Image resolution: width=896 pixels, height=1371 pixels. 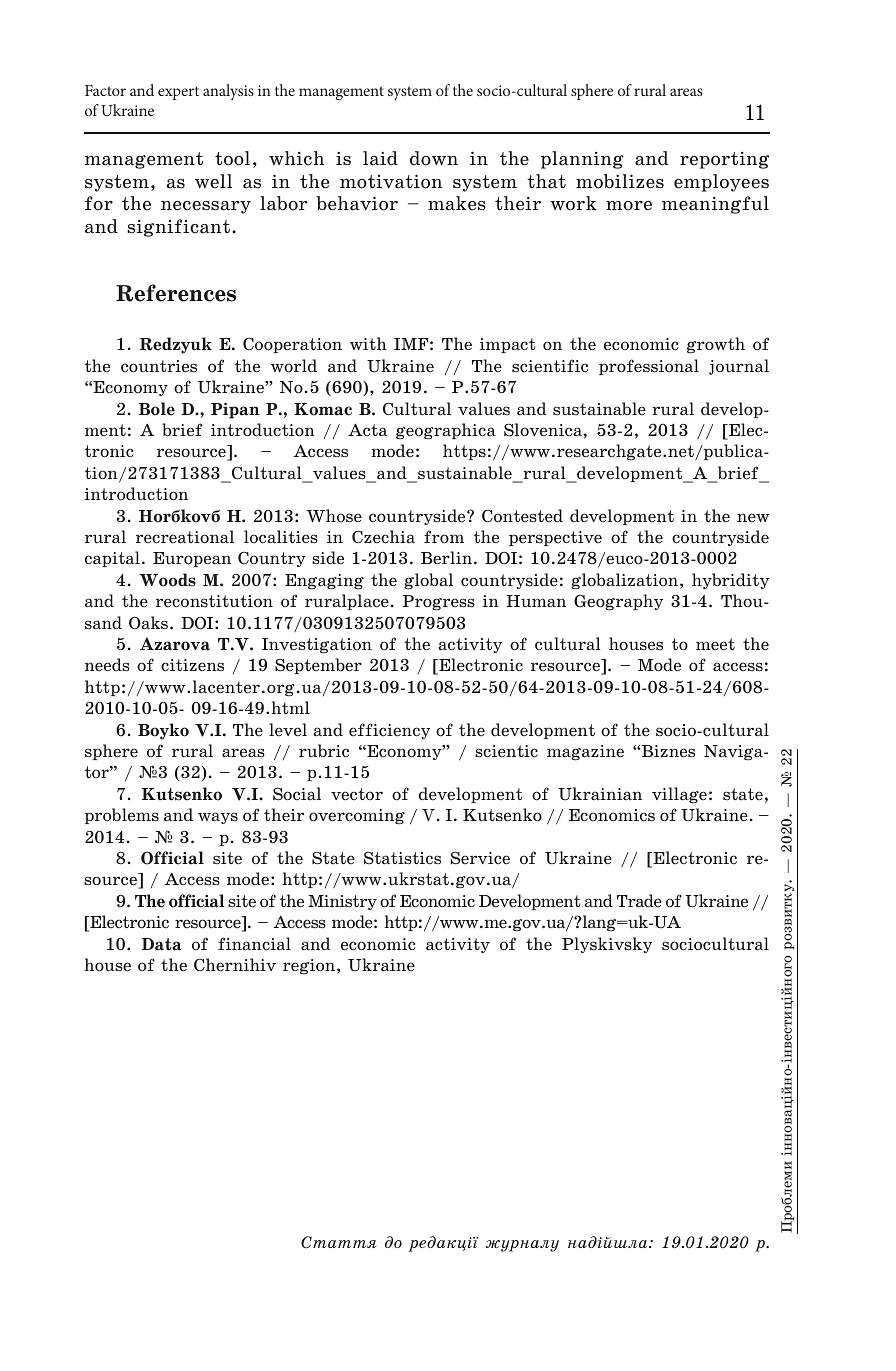 I want to click on expert, so click(x=178, y=93).
